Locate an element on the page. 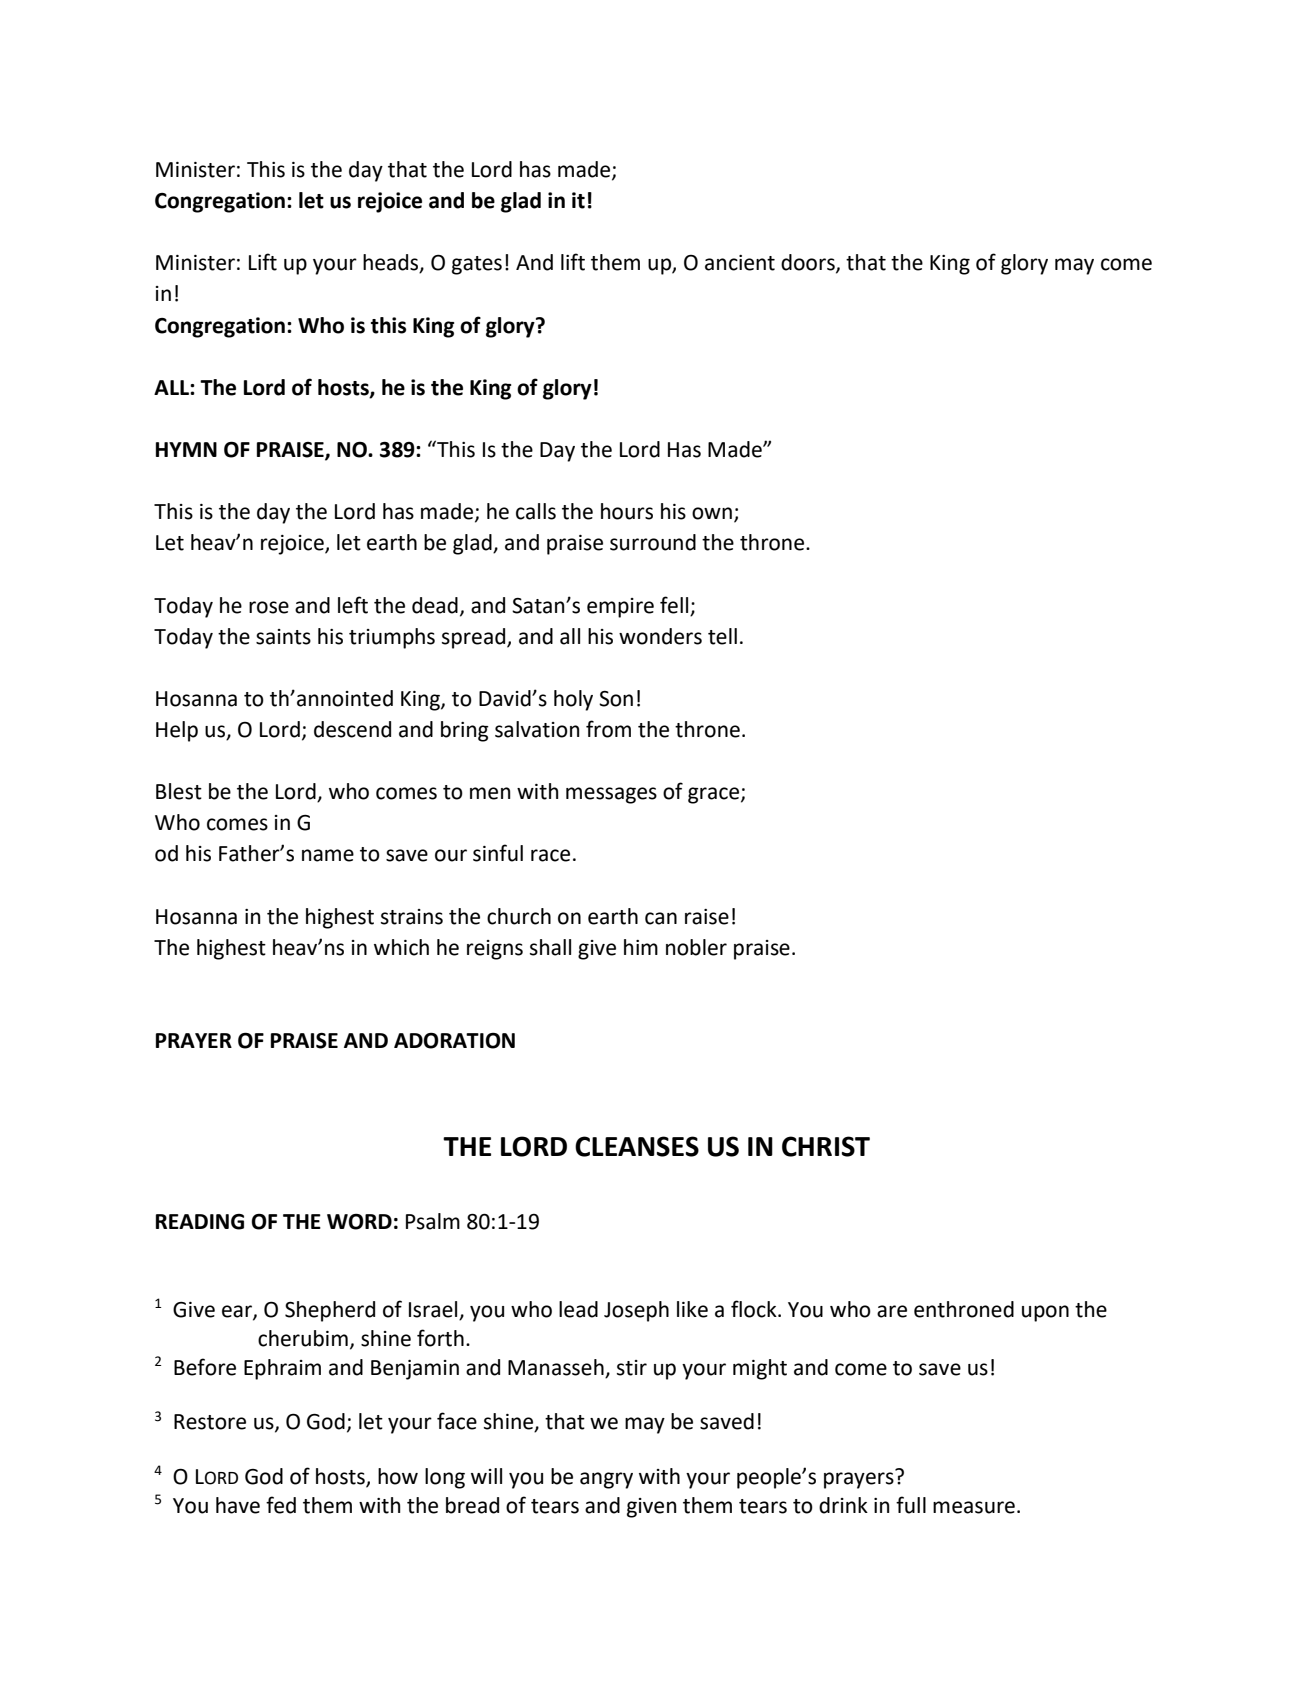  fed is located at coordinates (281, 1505).
